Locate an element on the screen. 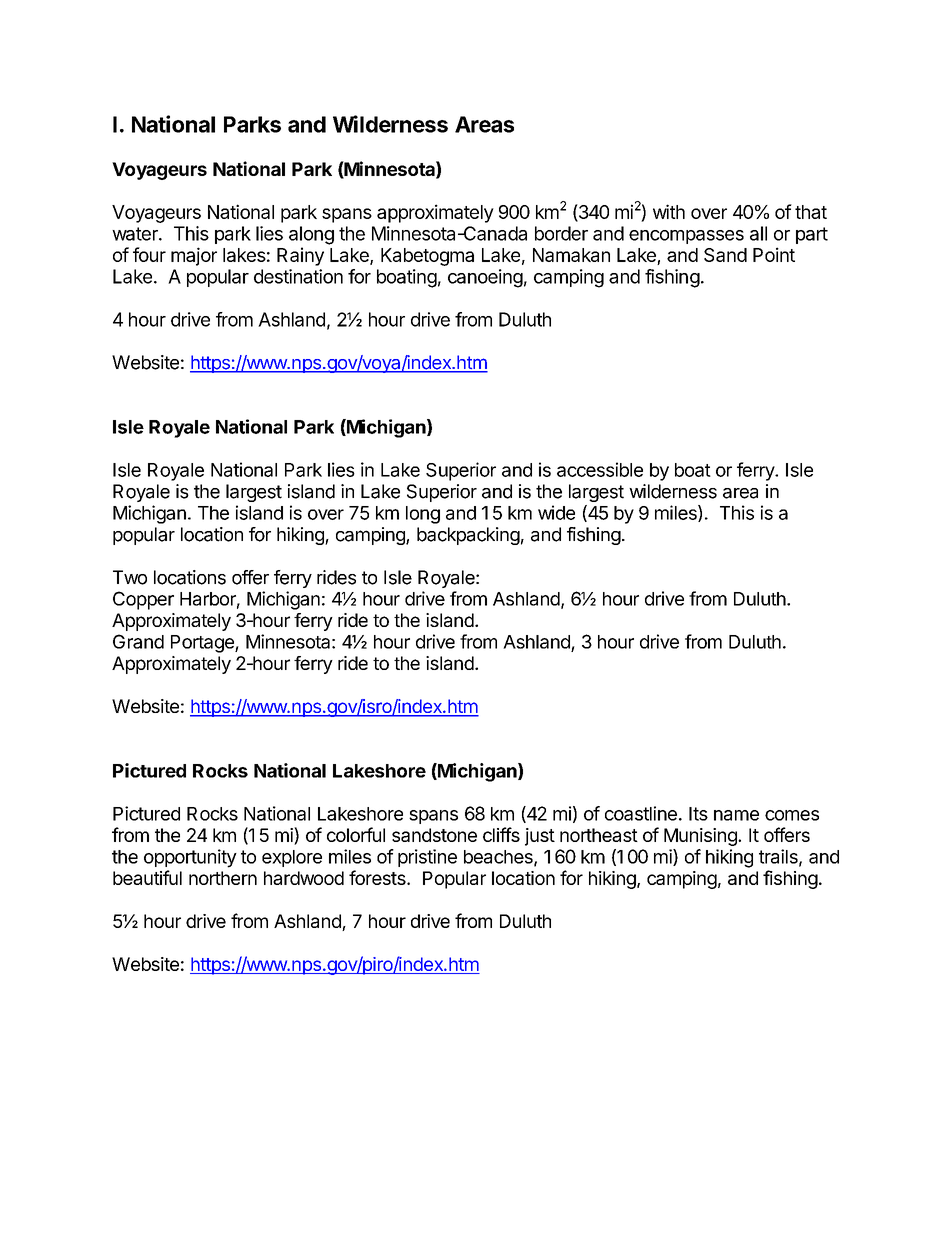 The width and height of the screenshot is (952, 1233). destination is located at coordinates (298, 276).
